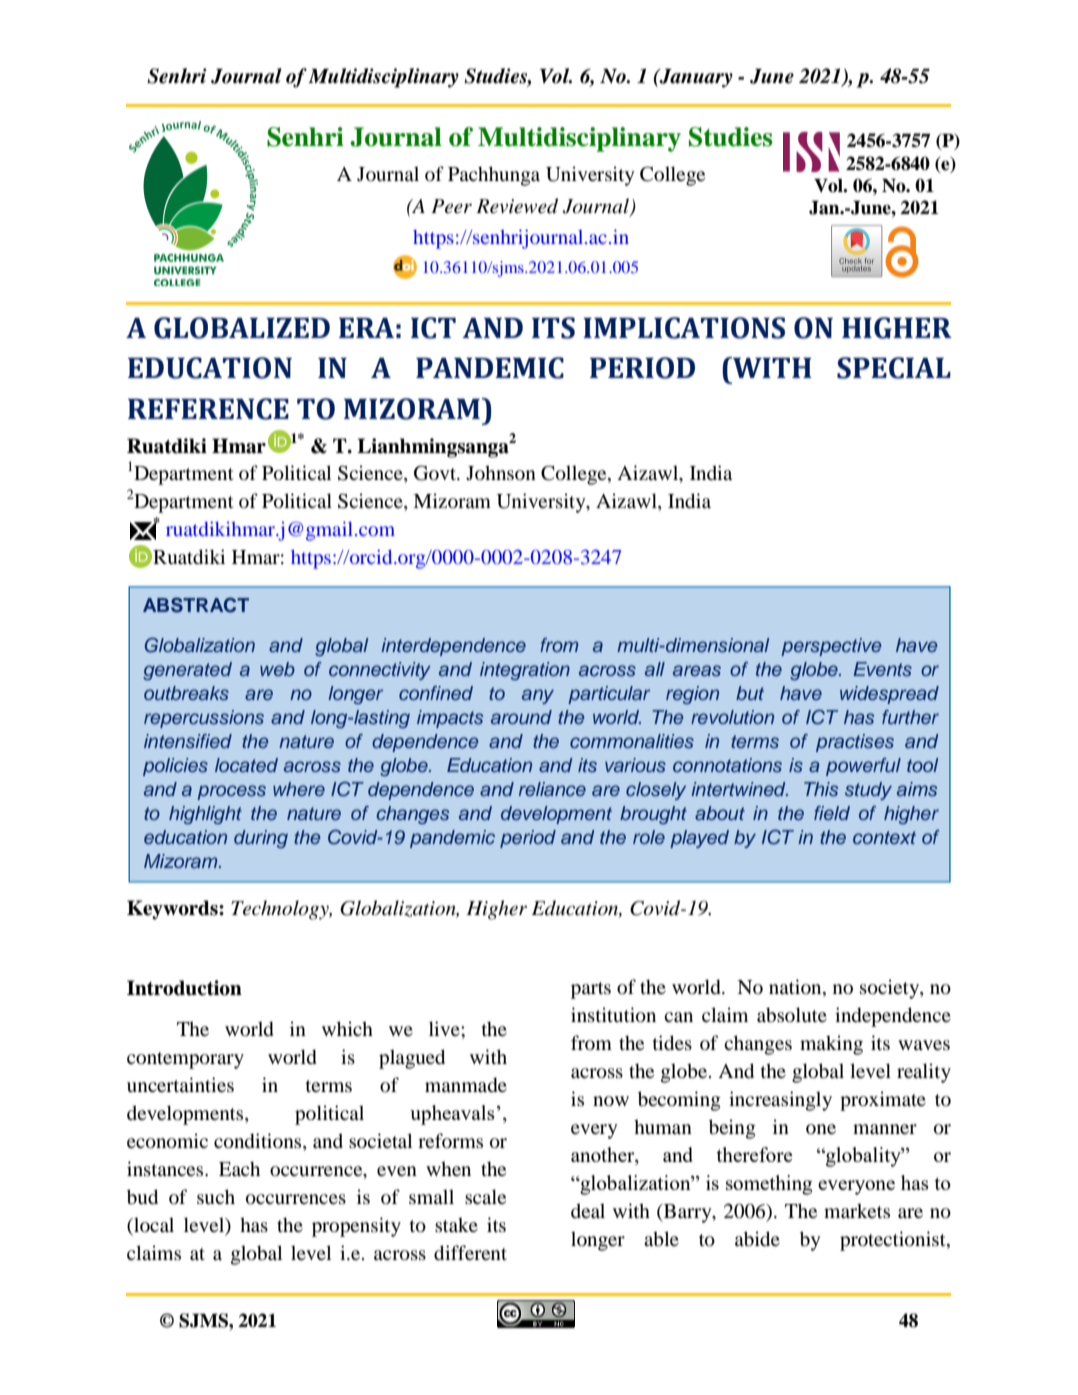 The height and width of the screenshot is (1395, 1078). Describe the element at coordinates (684, 328) in the screenshot. I see `IMPLICATIONS` at that location.
